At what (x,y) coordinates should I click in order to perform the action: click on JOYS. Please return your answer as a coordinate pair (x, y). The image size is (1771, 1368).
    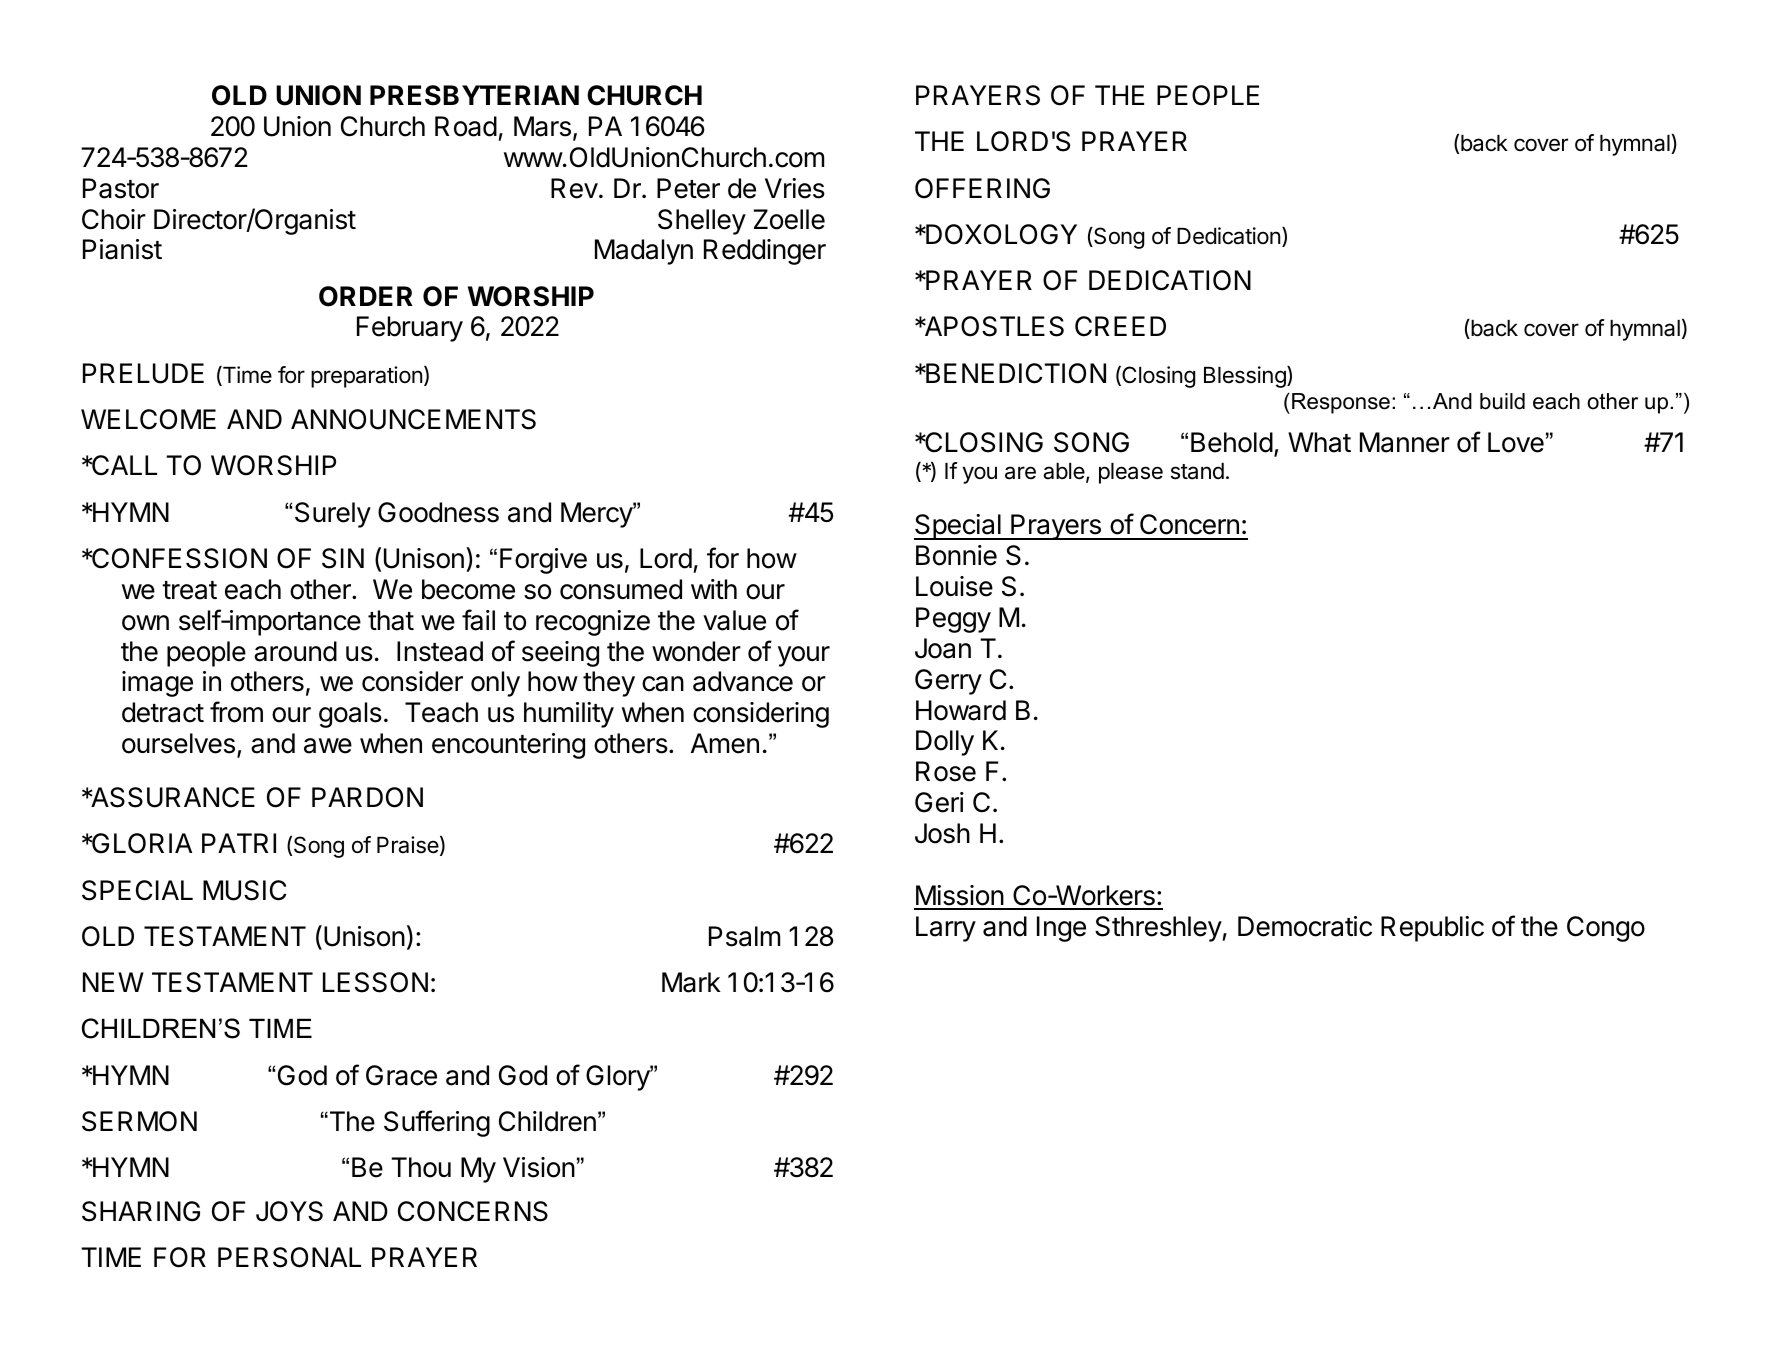
    Looking at the image, I should click on (289, 1211).
